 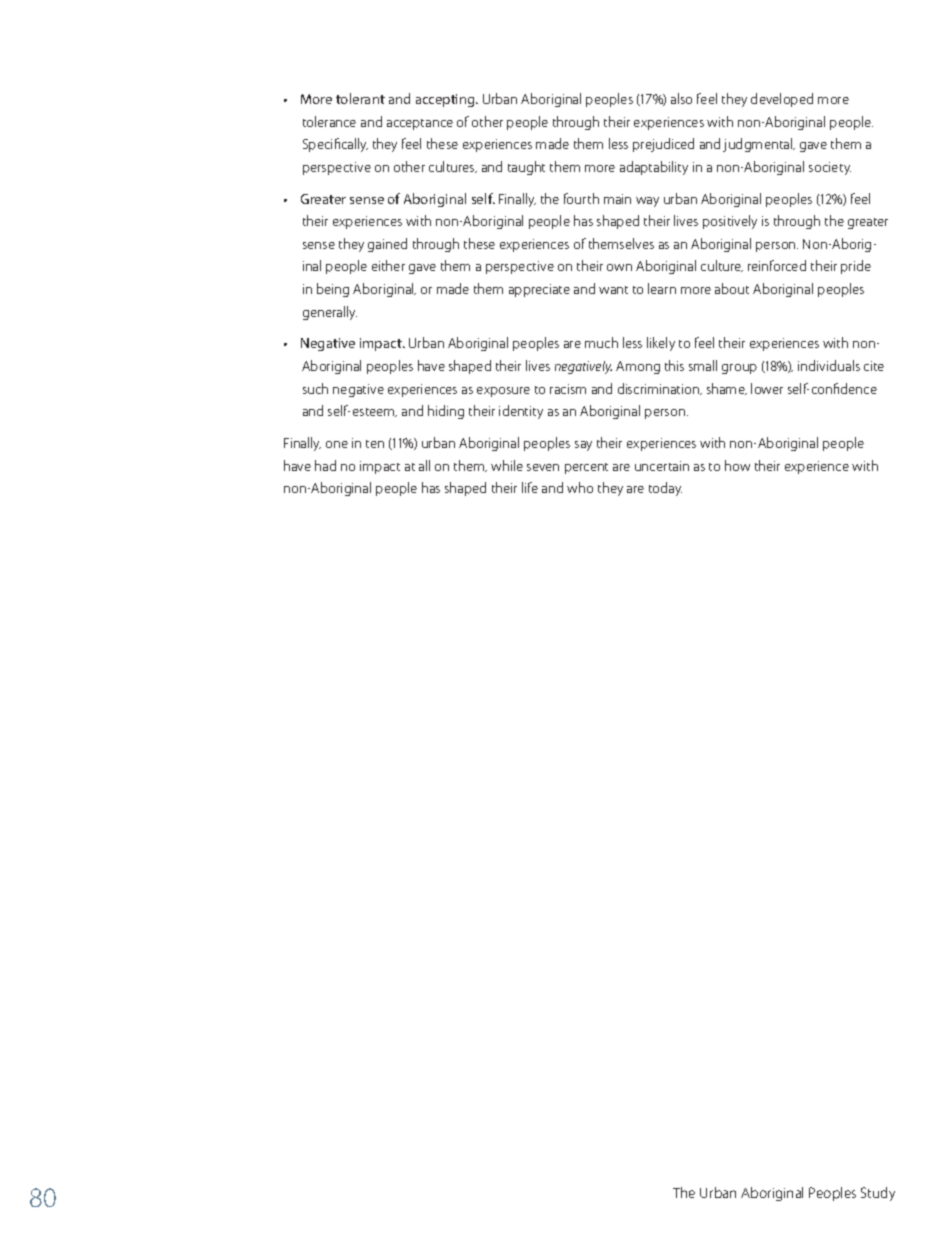 I want to click on today, so click(x=665, y=489).
